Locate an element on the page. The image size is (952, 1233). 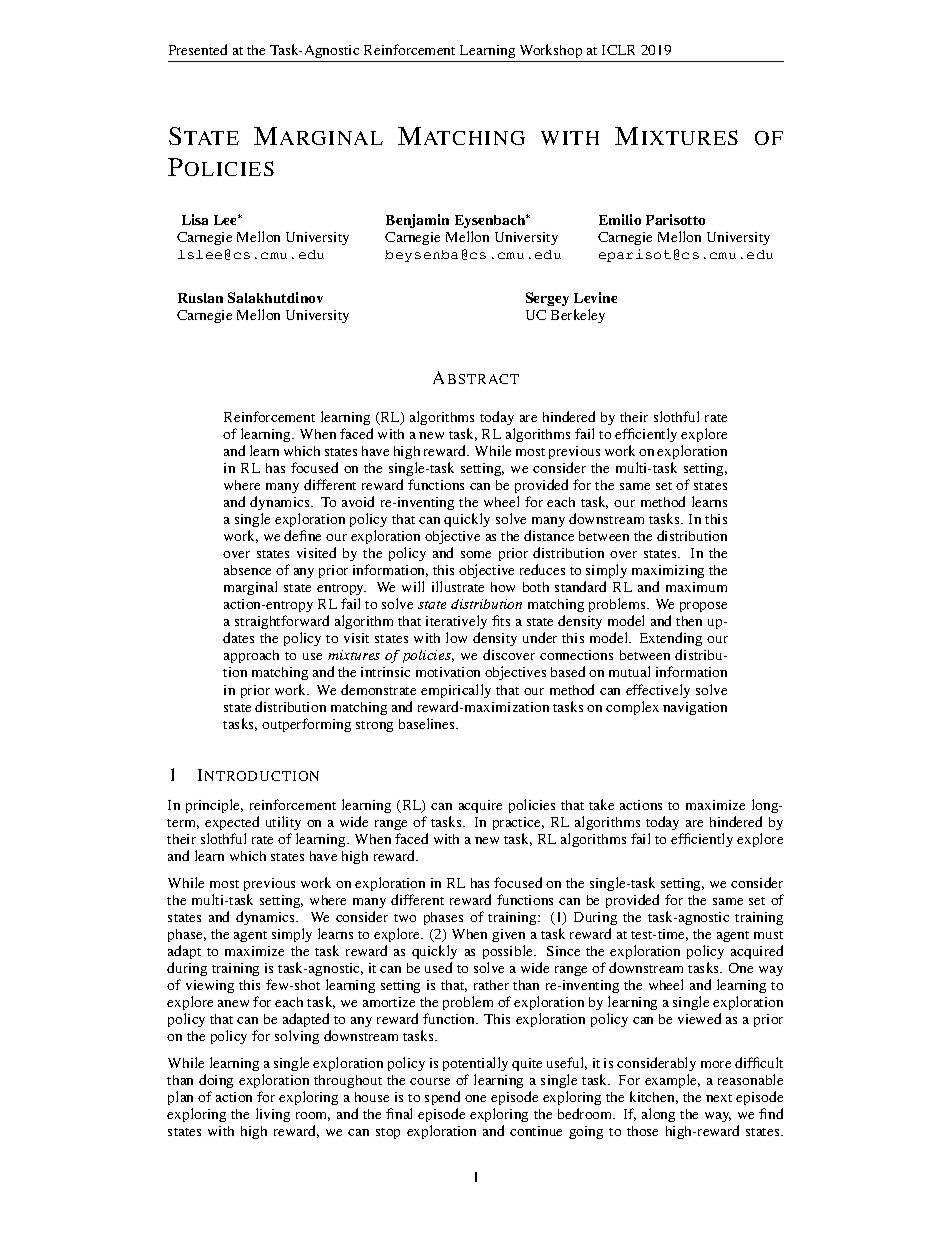
maximum is located at coordinates (696, 587).
